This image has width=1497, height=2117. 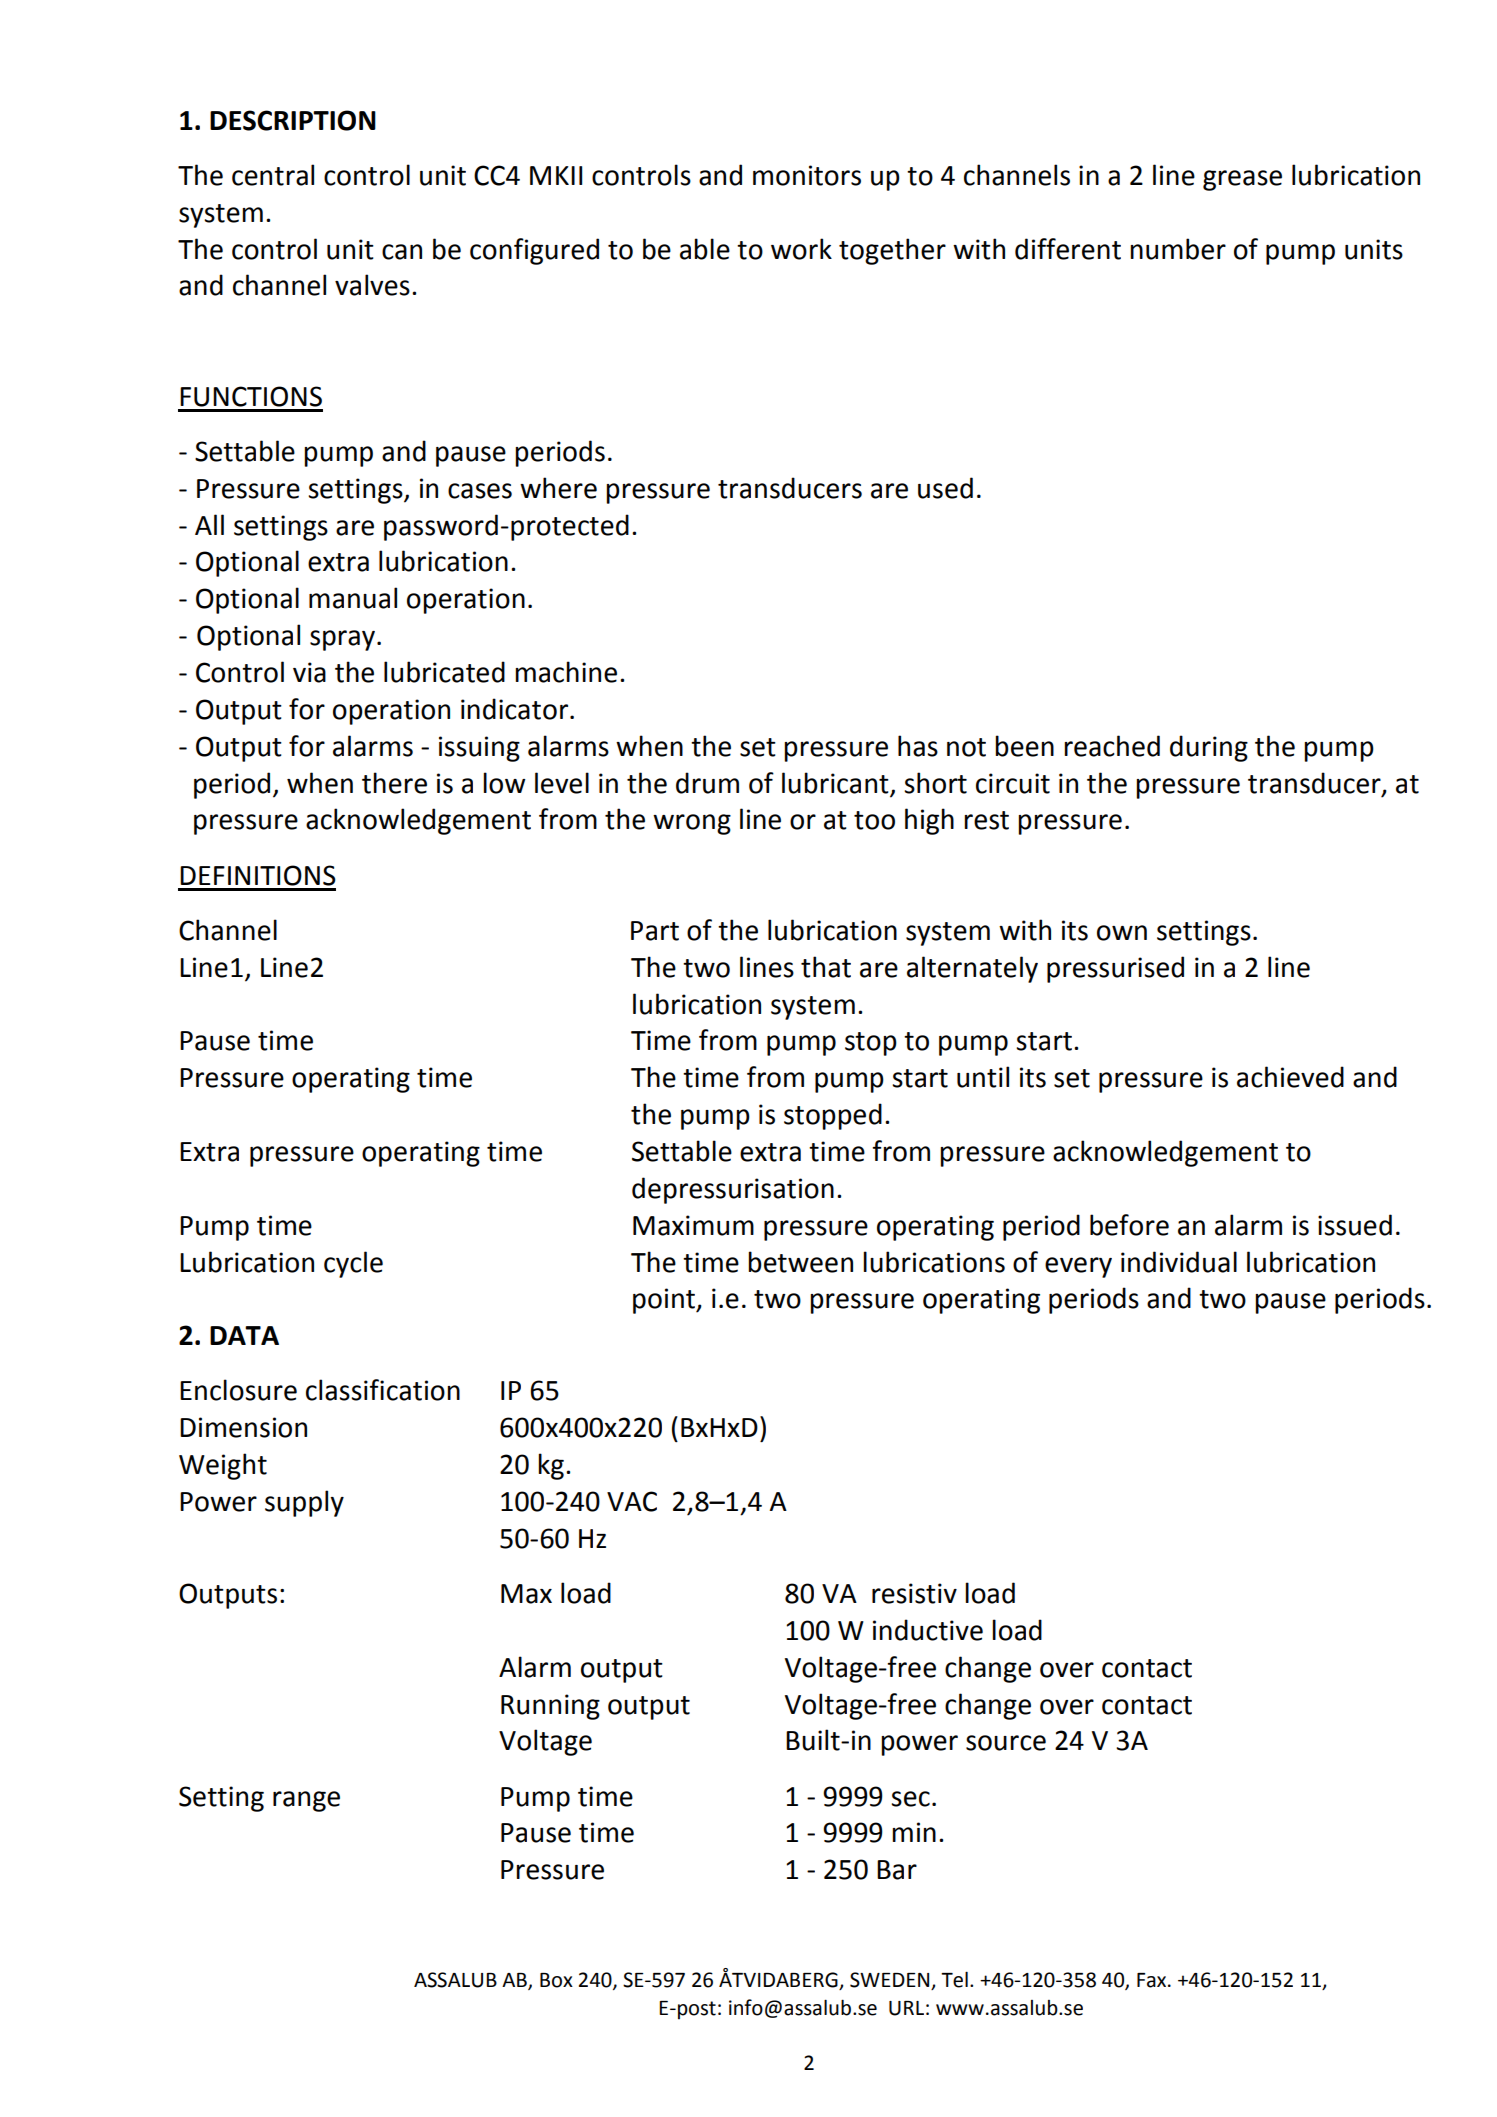 What do you see at coordinates (807, 175) in the image?
I see `monitors` at bounding box center [807, 175].
